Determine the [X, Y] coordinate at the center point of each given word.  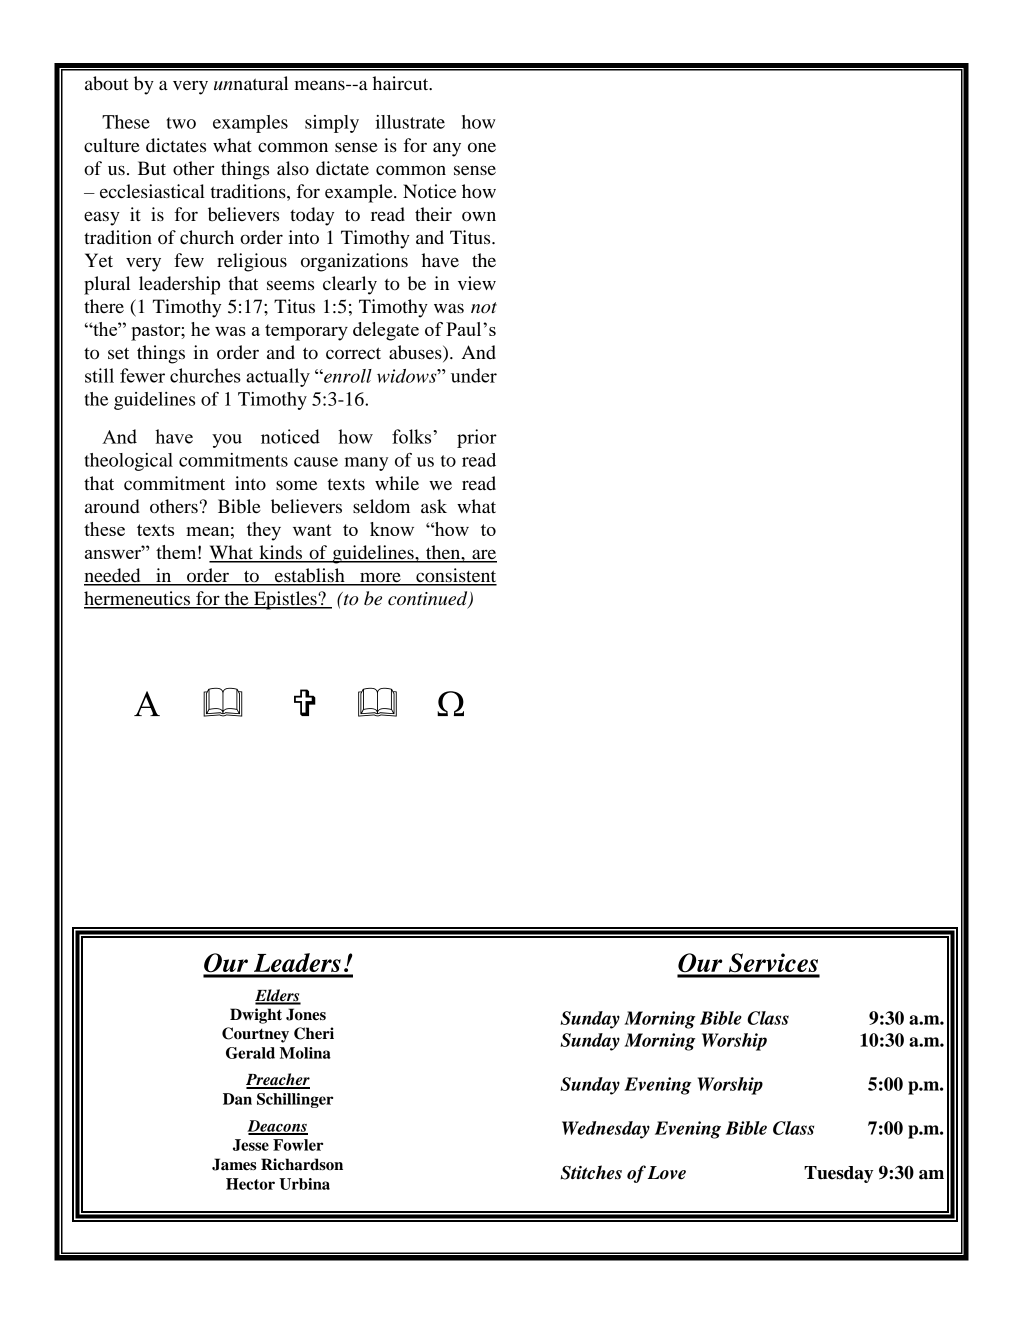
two [181, 123]
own [479, 216]
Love [666, 1173]
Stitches [591, 1172]
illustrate [410, 122]
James [234, 1164]
